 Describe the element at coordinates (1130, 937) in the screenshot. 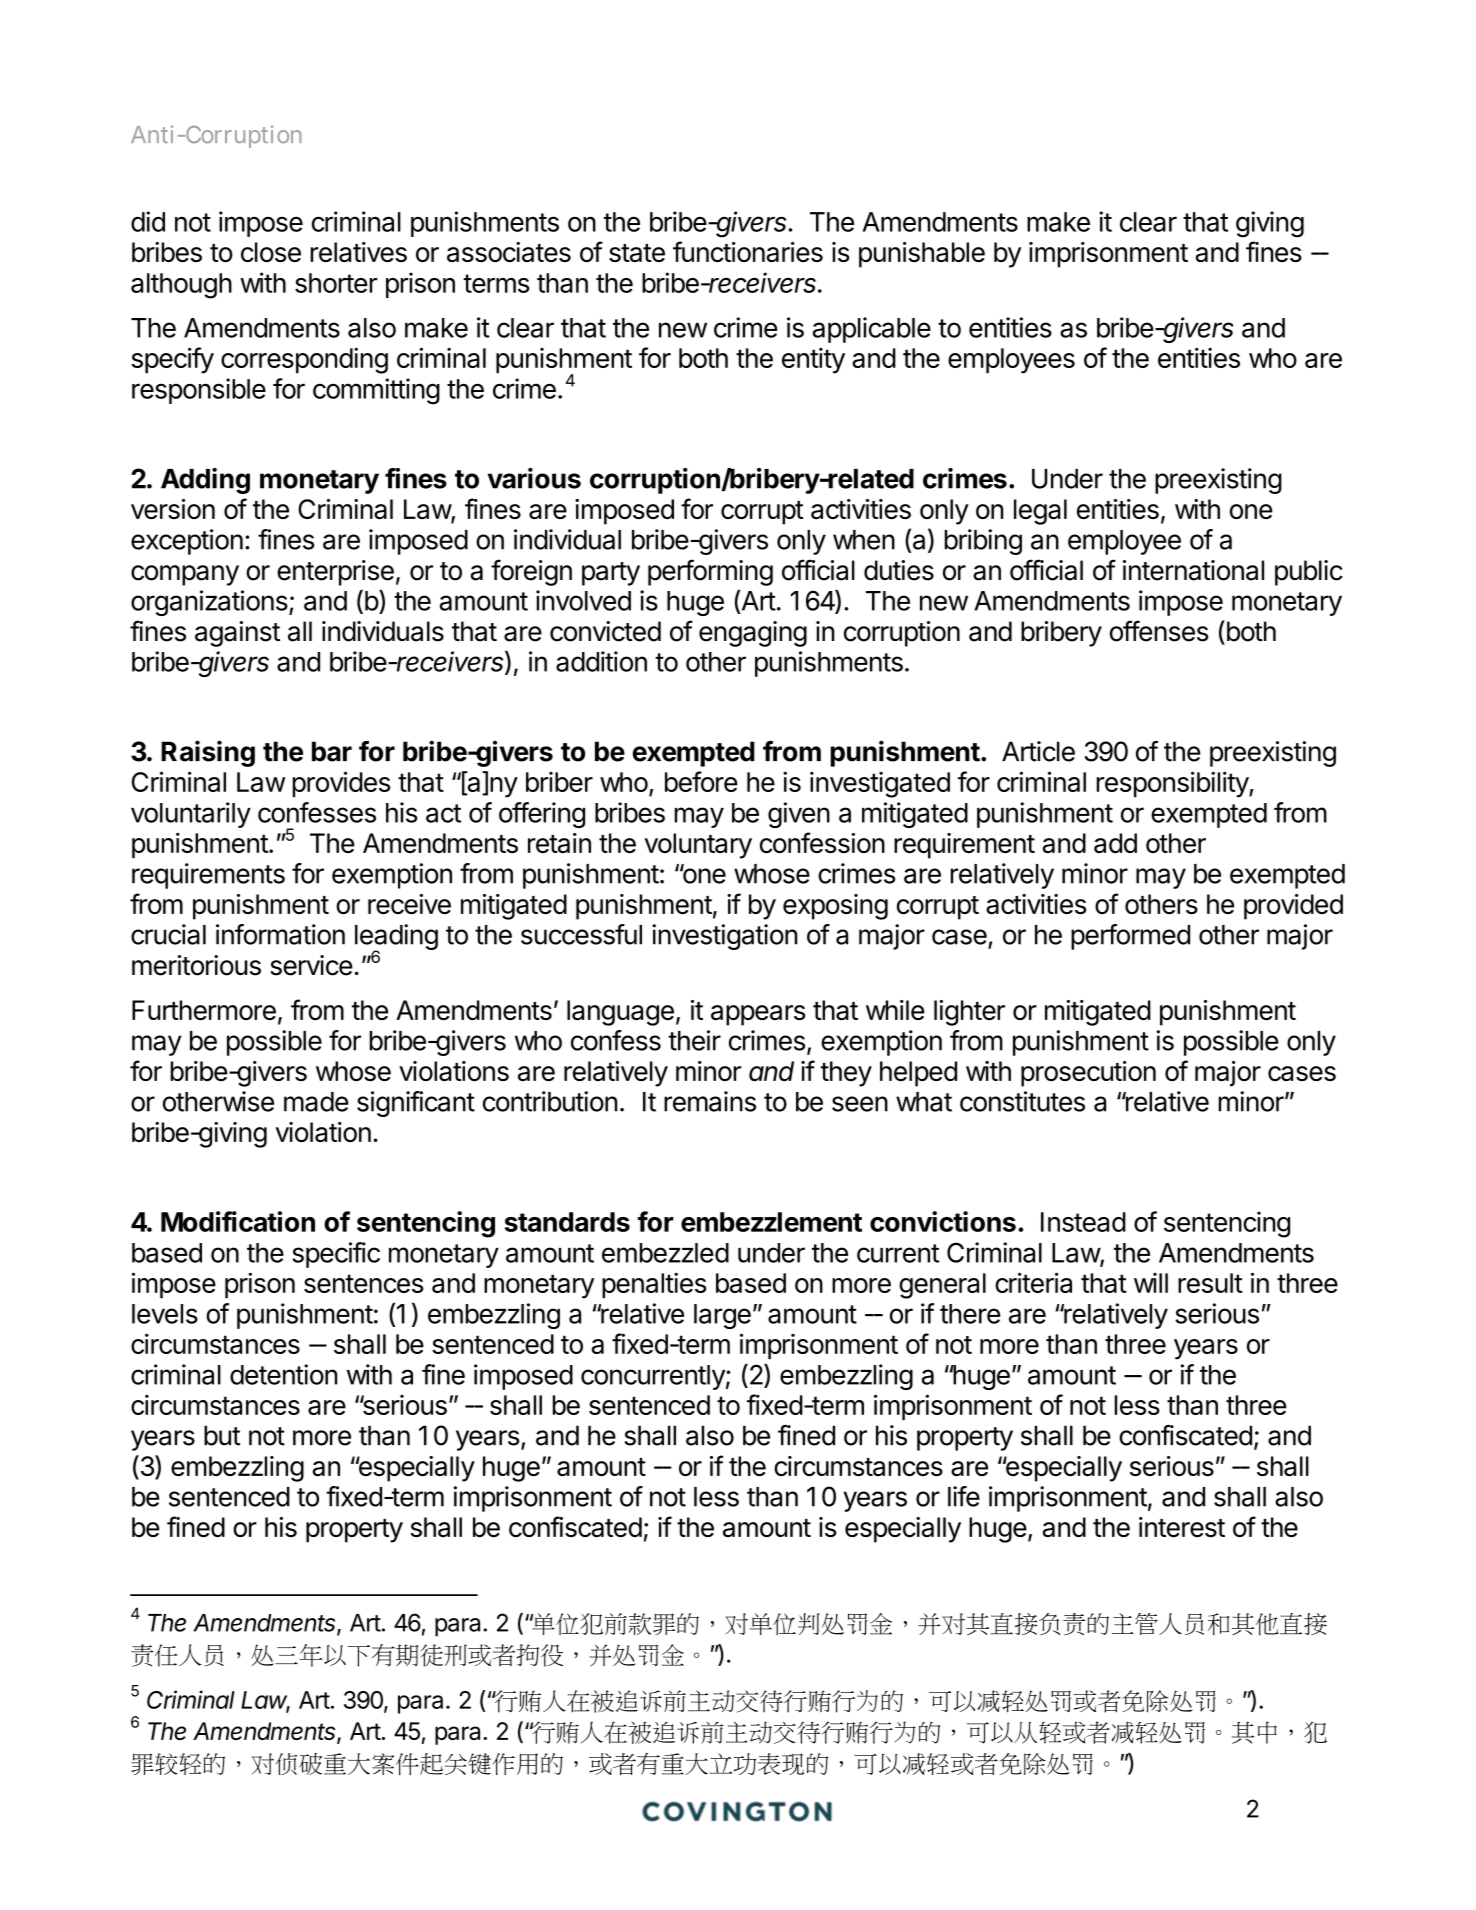

I see `performed` at that location.
